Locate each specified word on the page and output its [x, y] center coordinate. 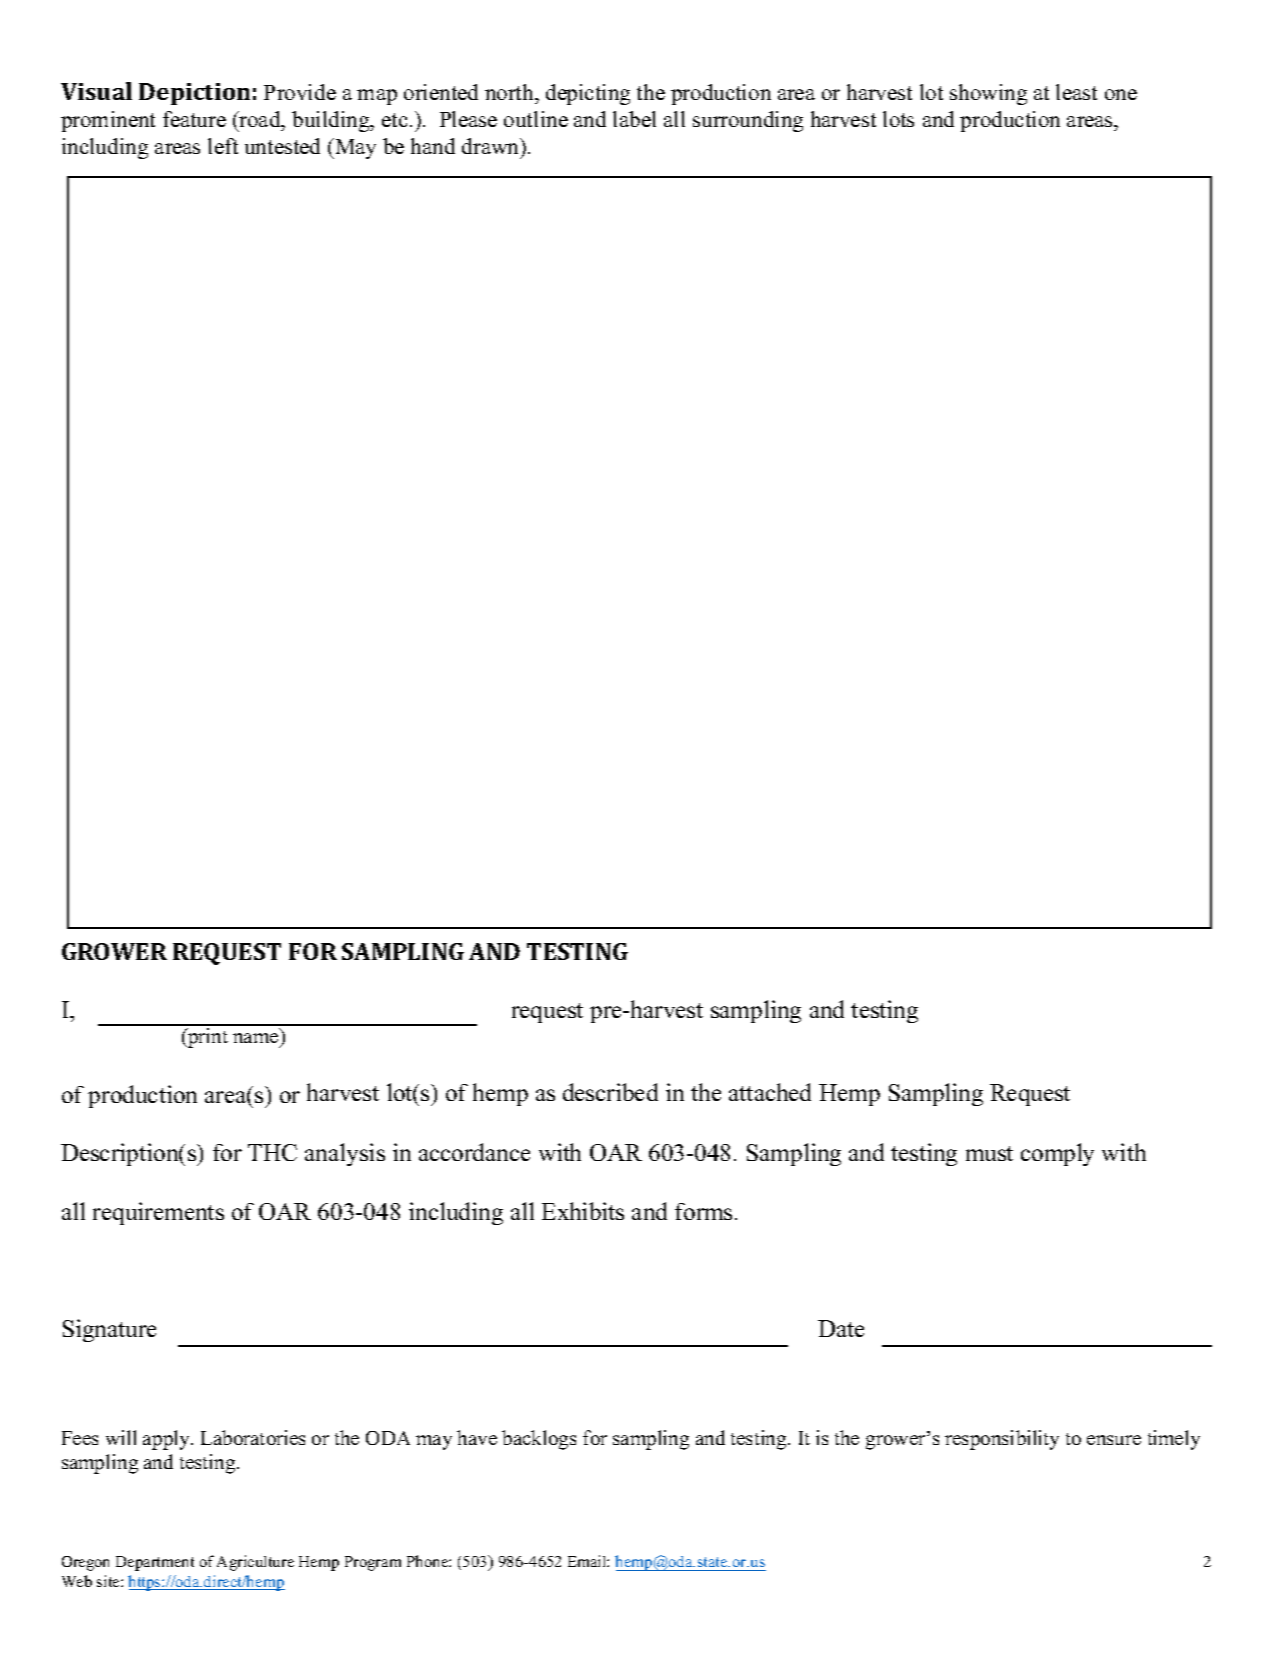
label [634, 119]
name [255, 1038]
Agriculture [255, 1563]
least [1076, 92]
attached [770, 1092]
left [223, 146]
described [610, 1092]
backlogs [539, 1440]
